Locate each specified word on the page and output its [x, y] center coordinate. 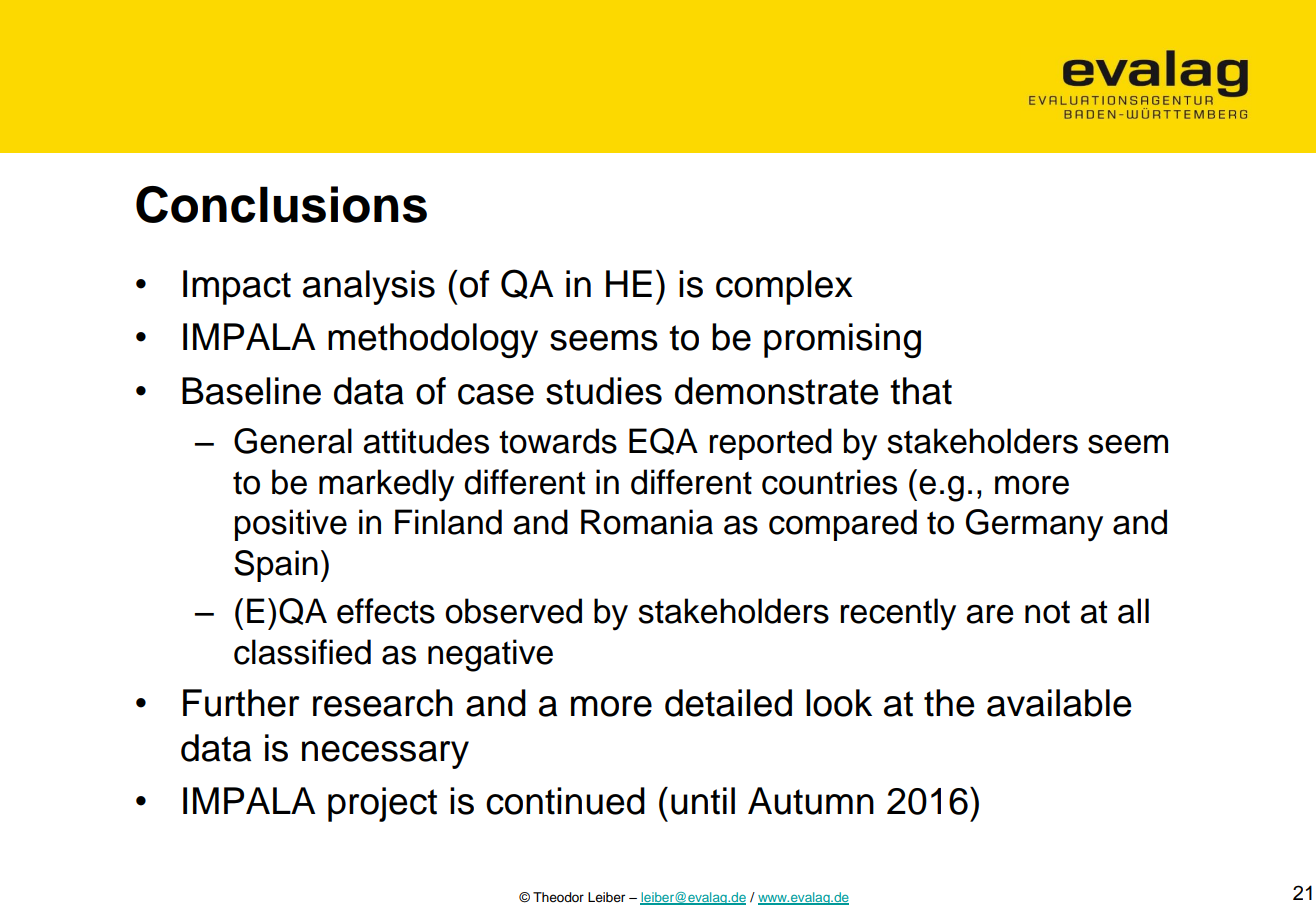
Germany [1034, 525]
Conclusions [281, 204]
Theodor [558, 897]
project [382, 804]
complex [784, 287]
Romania [647, 522]
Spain [276, 566]
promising [842, 340]
